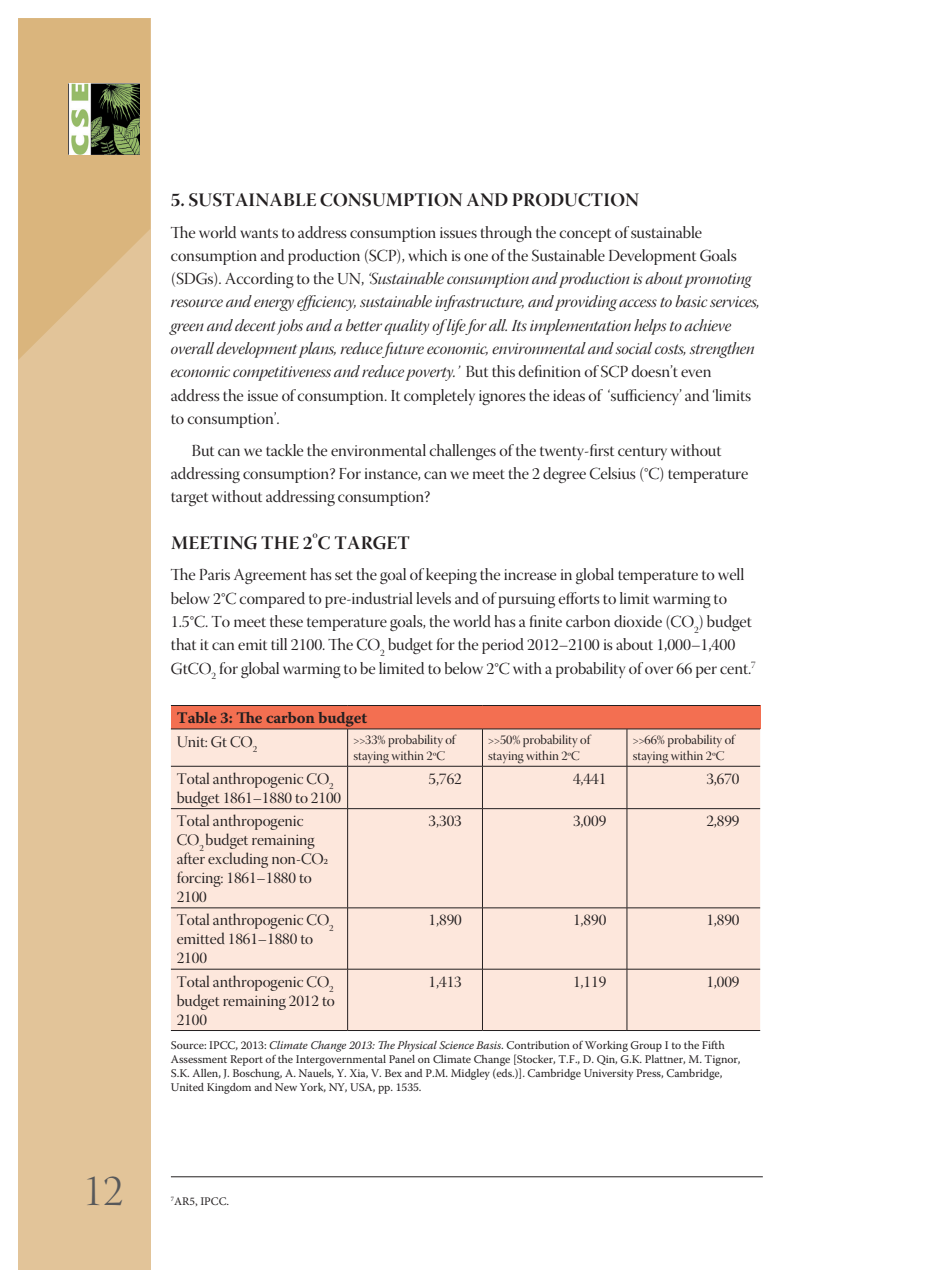 Image resolution: width=928 pixels, height=1288 pixels. I want to click on Celsius, so click(613, 473).
